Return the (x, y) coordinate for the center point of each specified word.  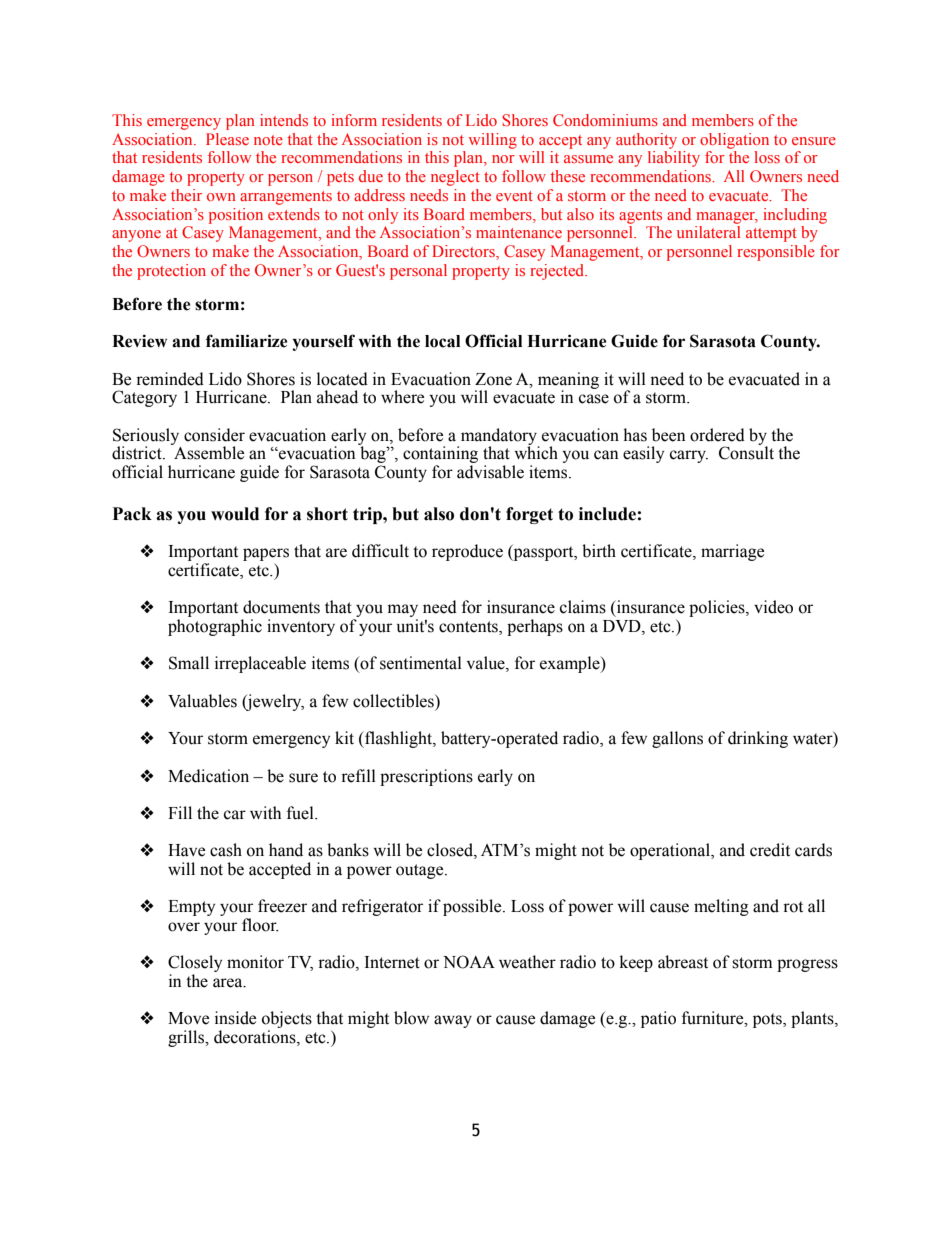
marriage (732, 552)
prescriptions (426, 777)
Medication (208, 776)
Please (227, 139)
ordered (717, 435)
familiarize (246, 341)
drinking (758, 739)
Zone (493, 379)
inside (235, 1018)
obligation (734, 141)
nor (503, 159)
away (453, 1021)
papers (266, 556)
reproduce (467, 552)
